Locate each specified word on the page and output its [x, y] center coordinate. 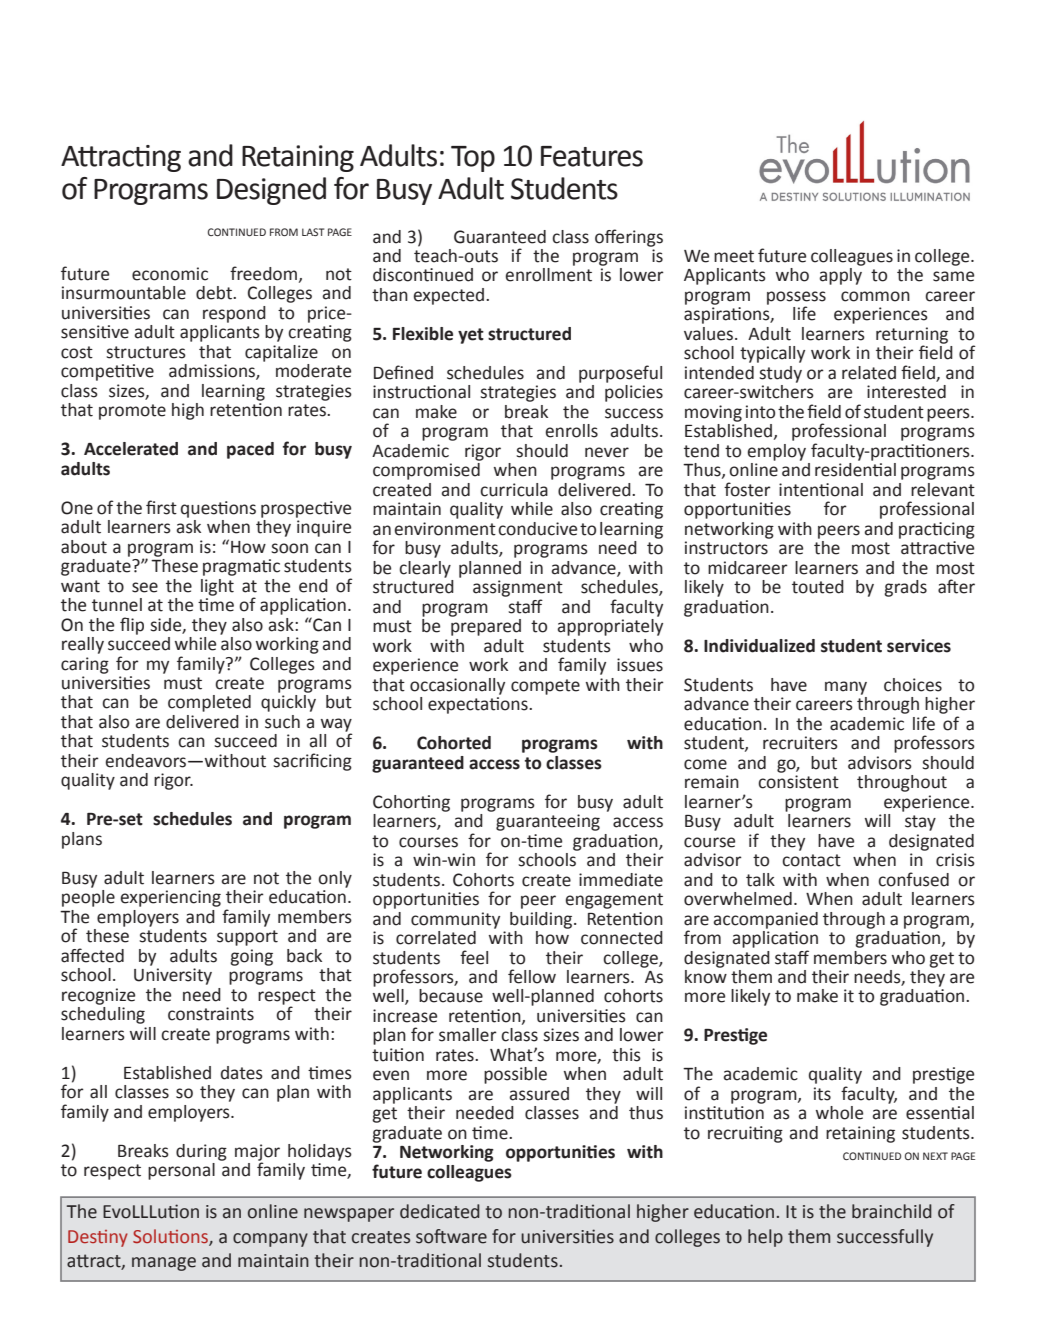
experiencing [171, 898]
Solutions [171, 1237]
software [451, 1236]
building [542, 920]
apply [840, 276]
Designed [271, 191]
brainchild [892, 1211]
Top [473, 159]
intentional [821, 490]
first [161, 507]
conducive [537, 529]
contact [811, 860]
